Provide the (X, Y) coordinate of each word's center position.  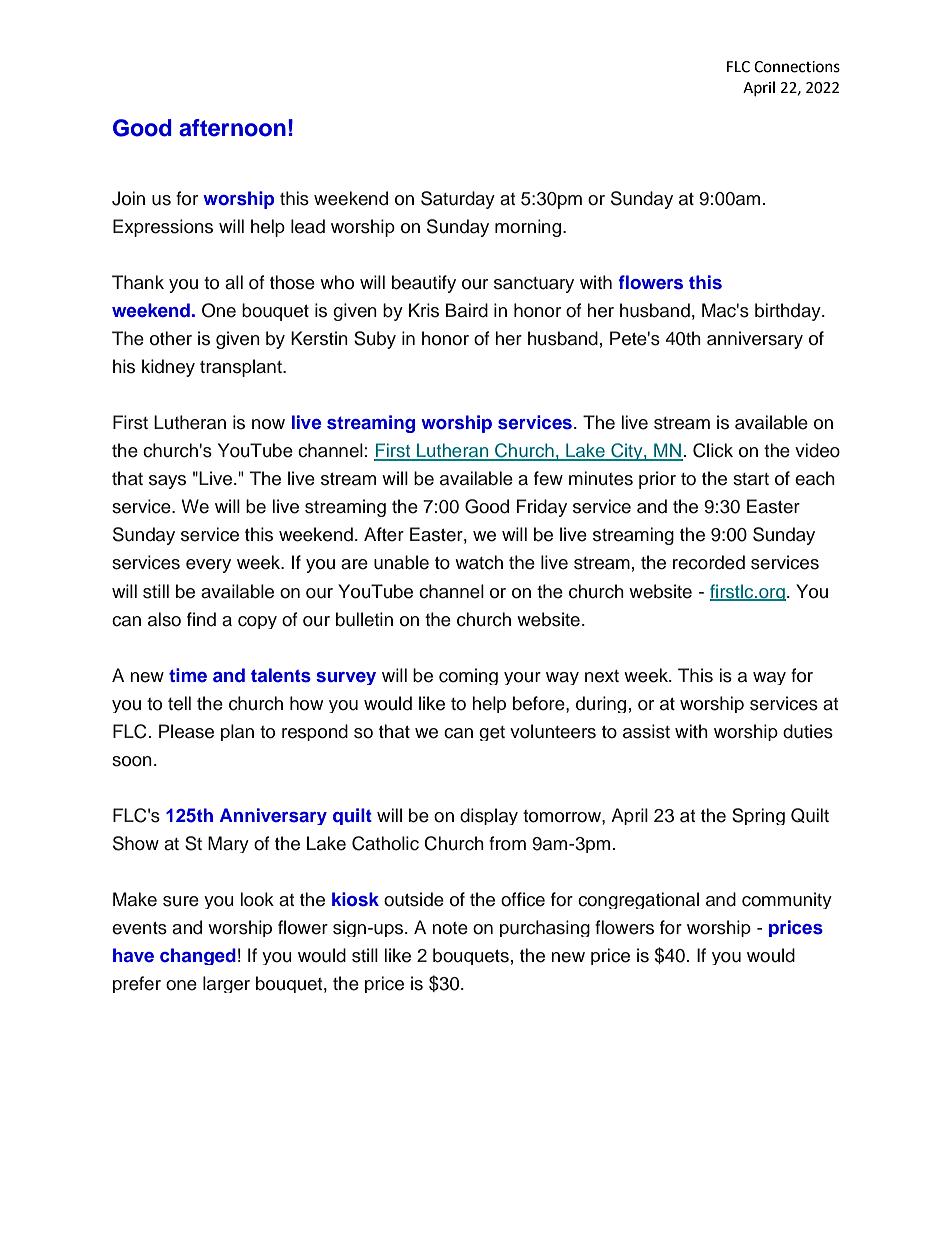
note (450, 928)
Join (128, 198)
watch (479, 562)
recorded (709, 562)
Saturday (458, 200)
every (208, 566)
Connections (797, 67)
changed (198, 956)
